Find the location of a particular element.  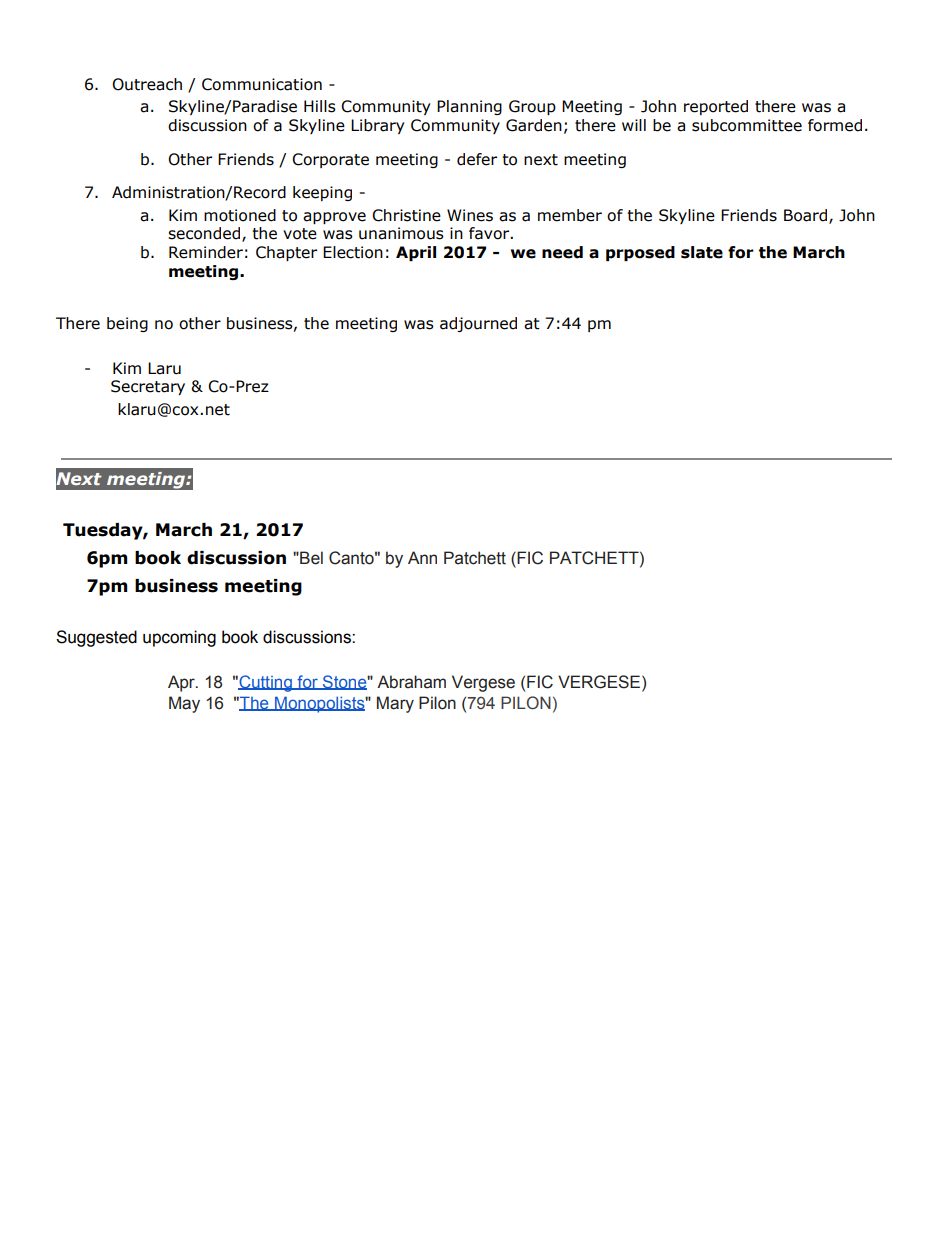

May is located at coordinates (184, 704).
